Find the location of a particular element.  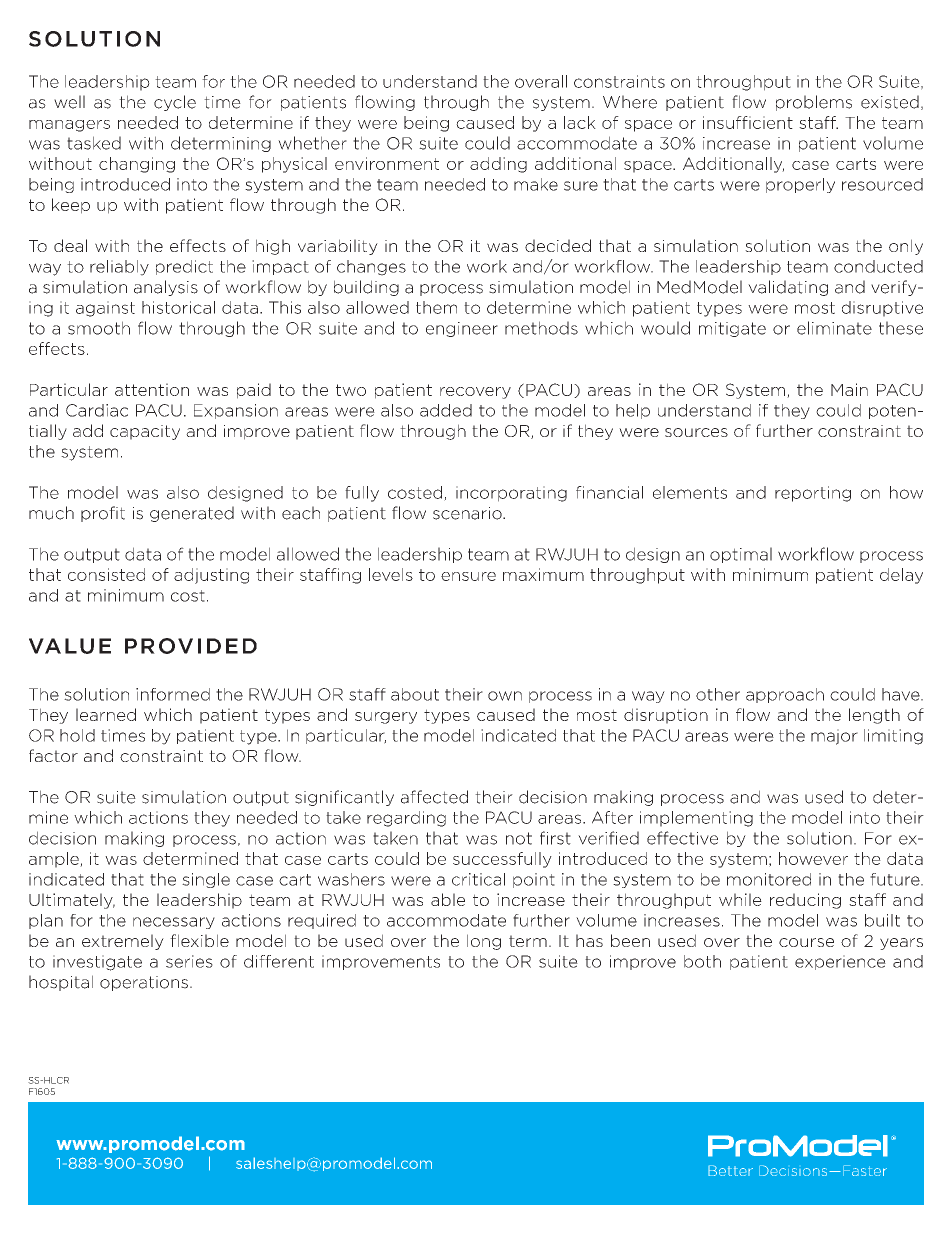

approach is located at coordinates (785, 695).
